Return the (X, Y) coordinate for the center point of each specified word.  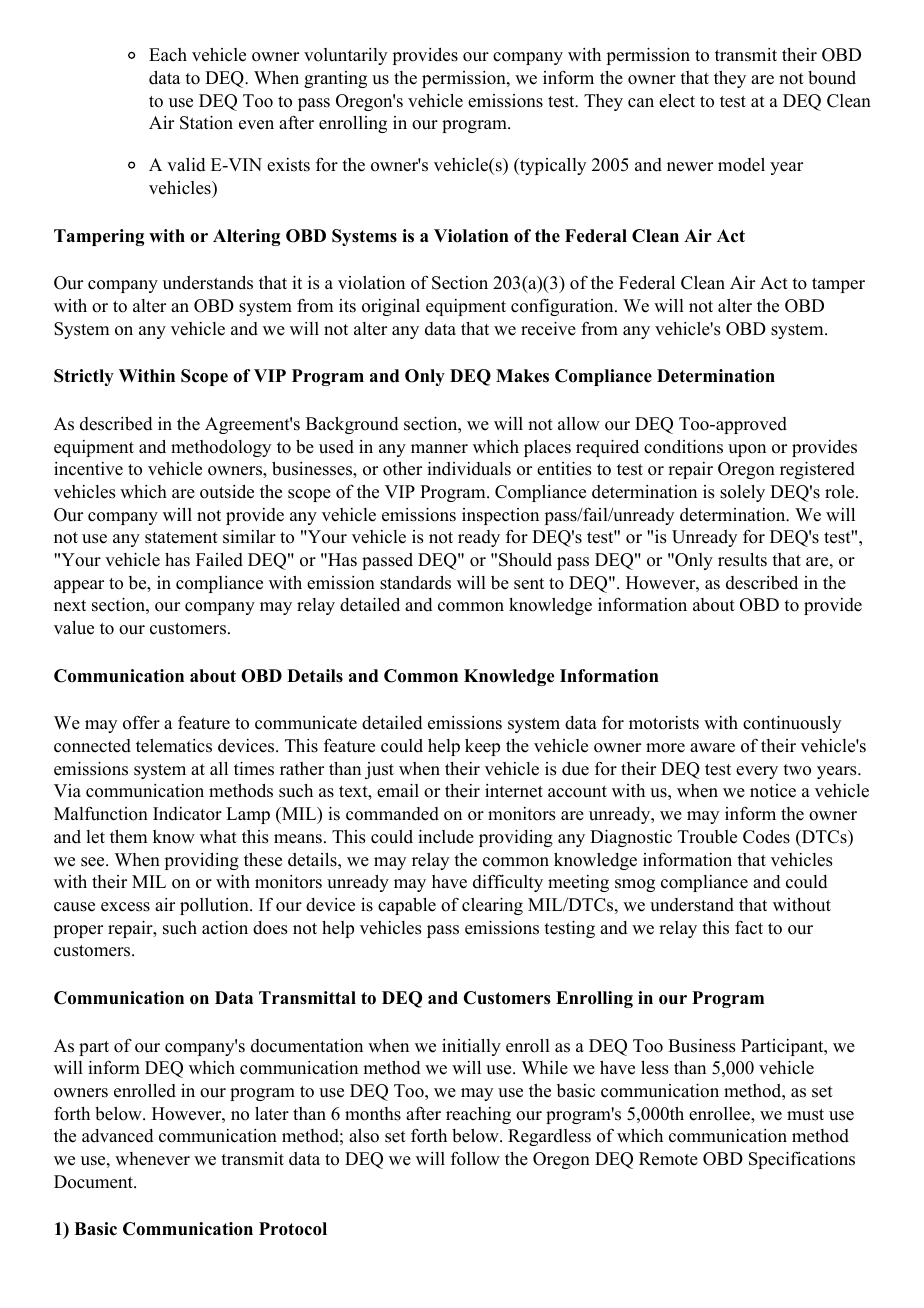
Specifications (802, 1160)
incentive (88, 469)
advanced (118, 1136)
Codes (766, 837)
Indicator (187, 814)
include (446, 836)
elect (677, 101)
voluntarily (345, 56)
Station (206, 122)
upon (747, 450)
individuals (469, 468)
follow (475, 1159)
